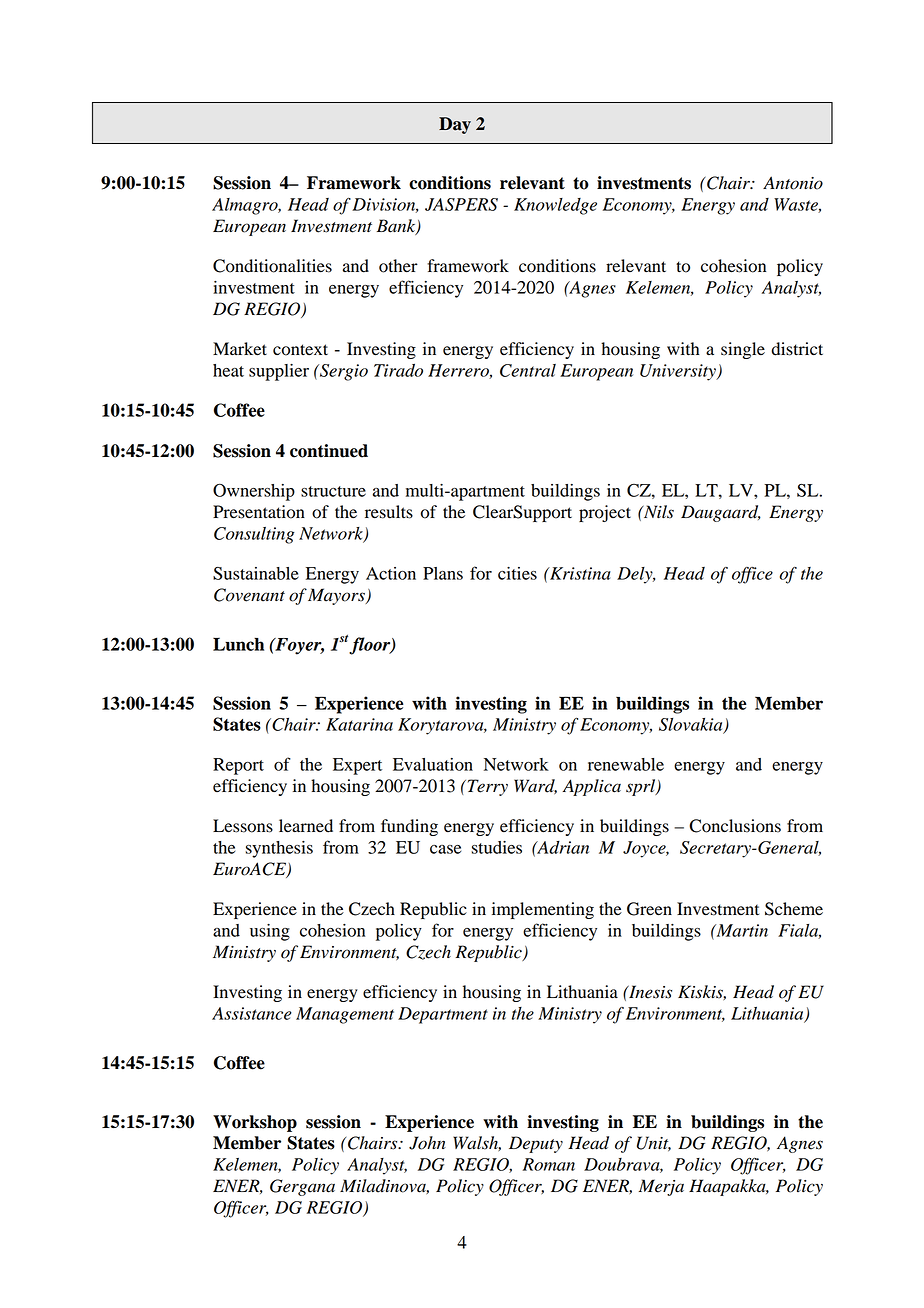 This screenshot has height=1308, width=924. What do you see at coordinates (793, 183) in the screenshot?
I see `Antonio` at bounding box center [793, 183].
